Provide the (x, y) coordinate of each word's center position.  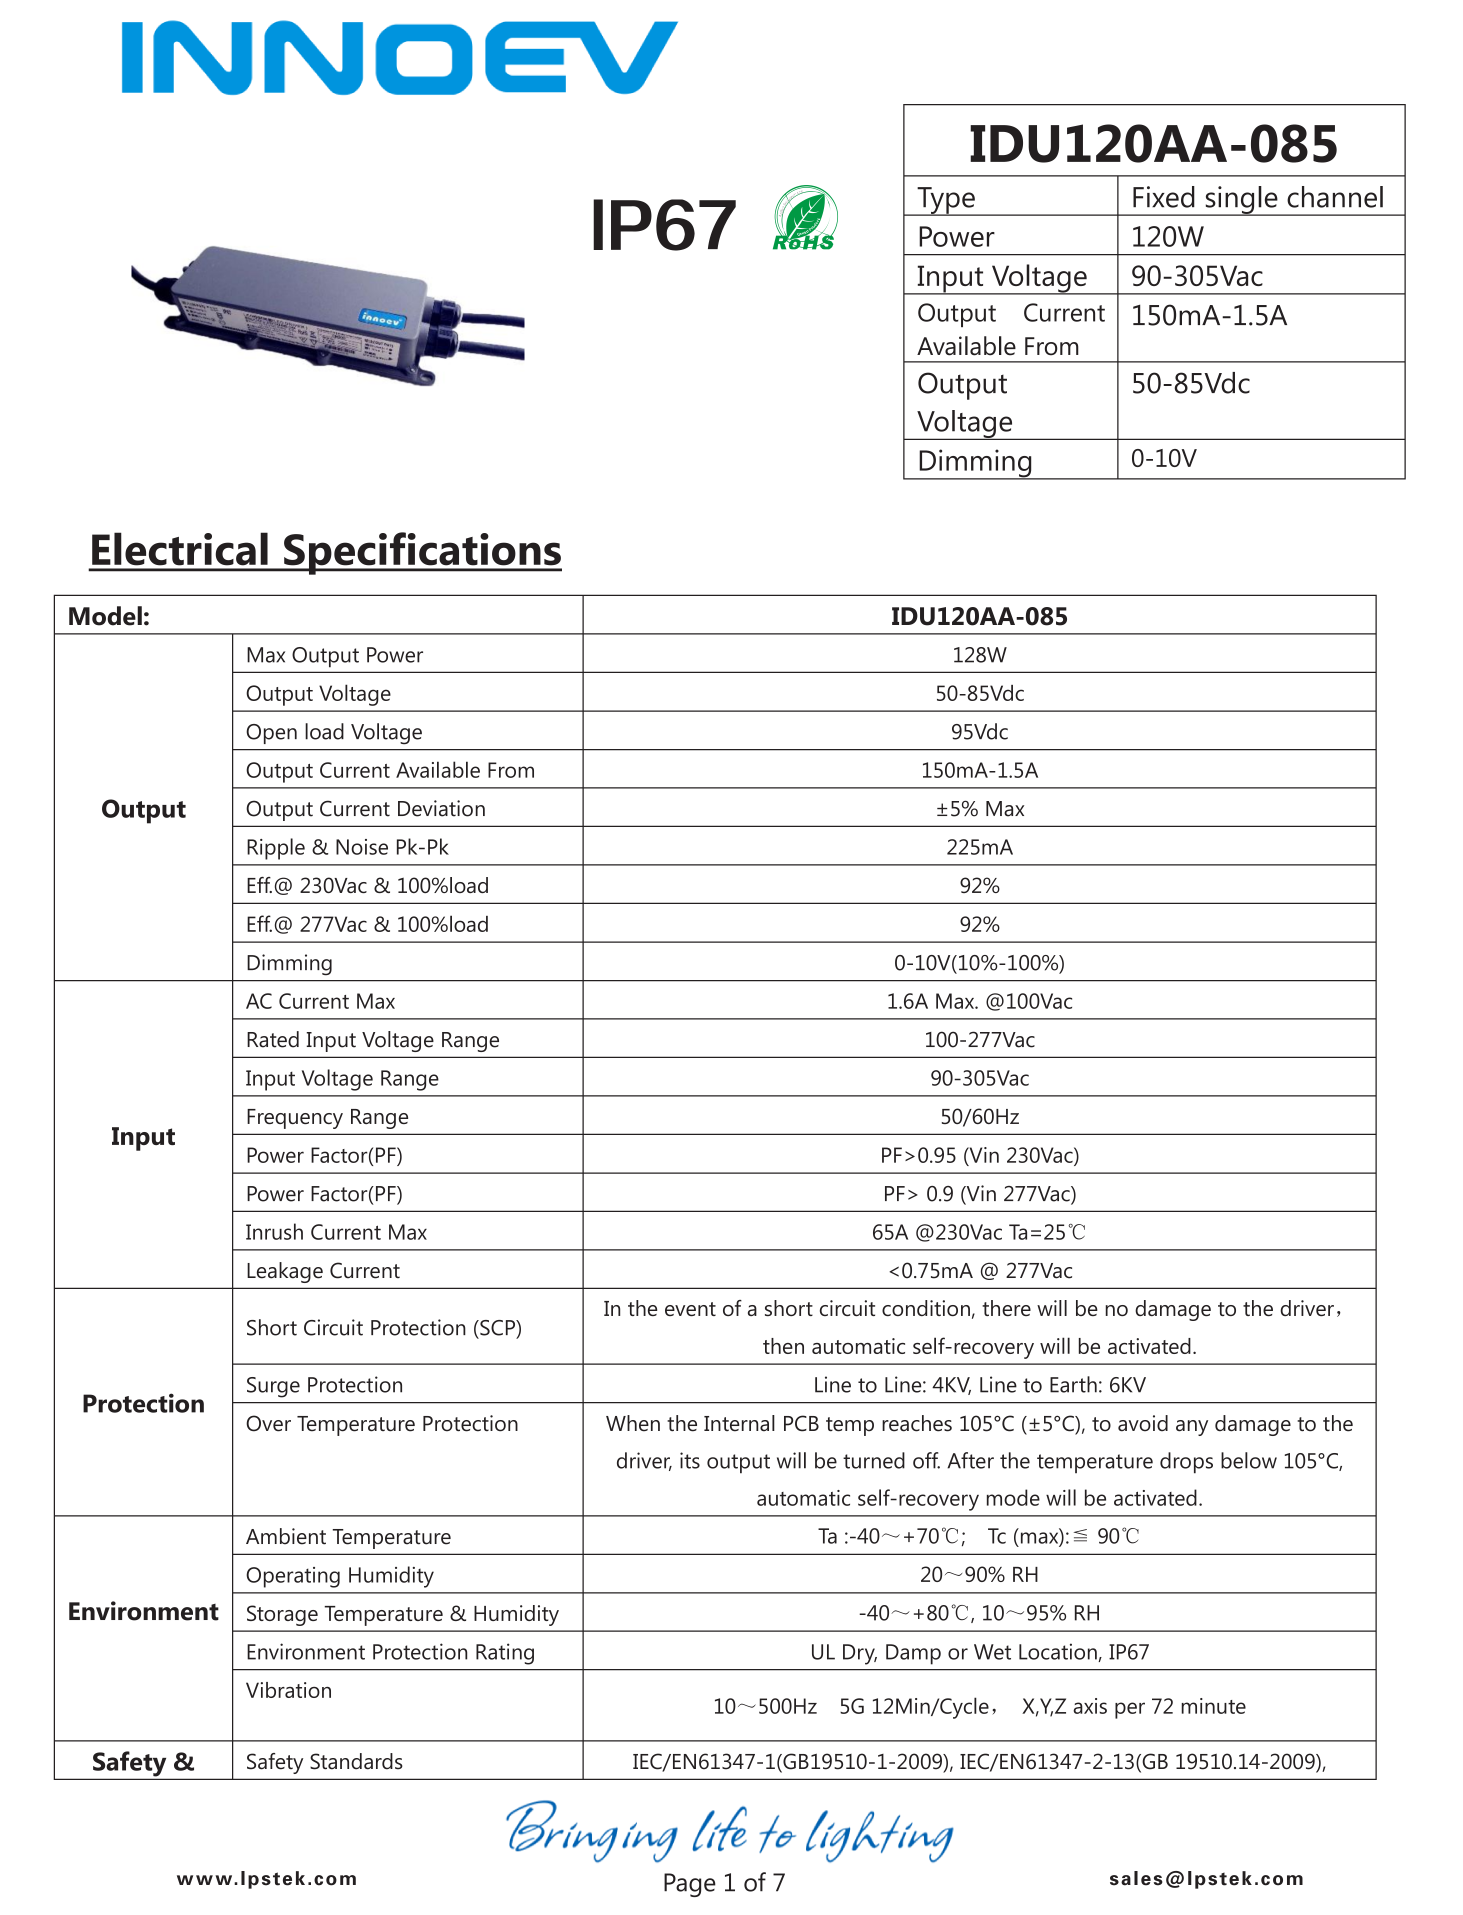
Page (690, 1885)
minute (1213, 1706)
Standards (356, 1761)
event (690, 1309)
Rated (273, 1039)
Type (946, 201)
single (1241, 201)
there (1006, 1308)
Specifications (422, 553)
